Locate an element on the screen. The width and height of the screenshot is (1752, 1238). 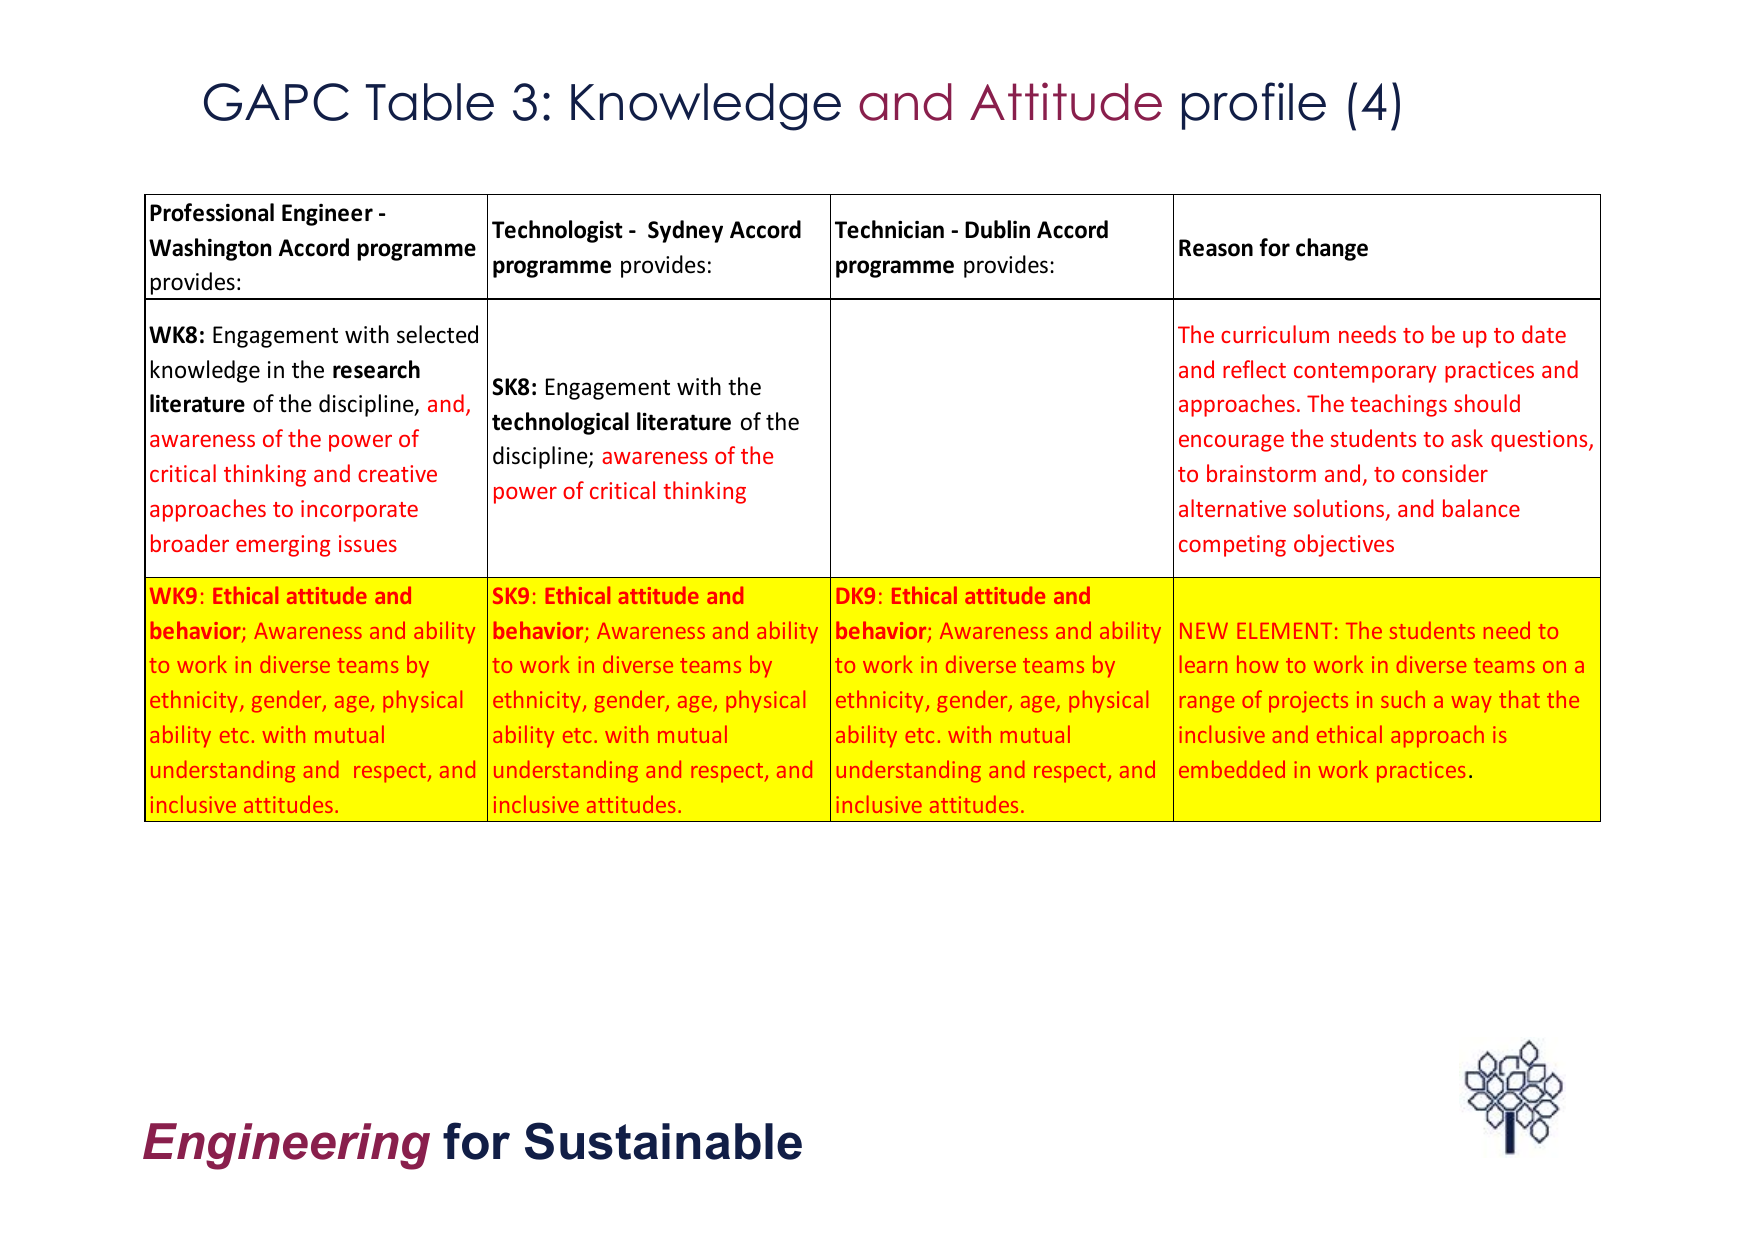
embedded is located at coordinates (1232, 769).
